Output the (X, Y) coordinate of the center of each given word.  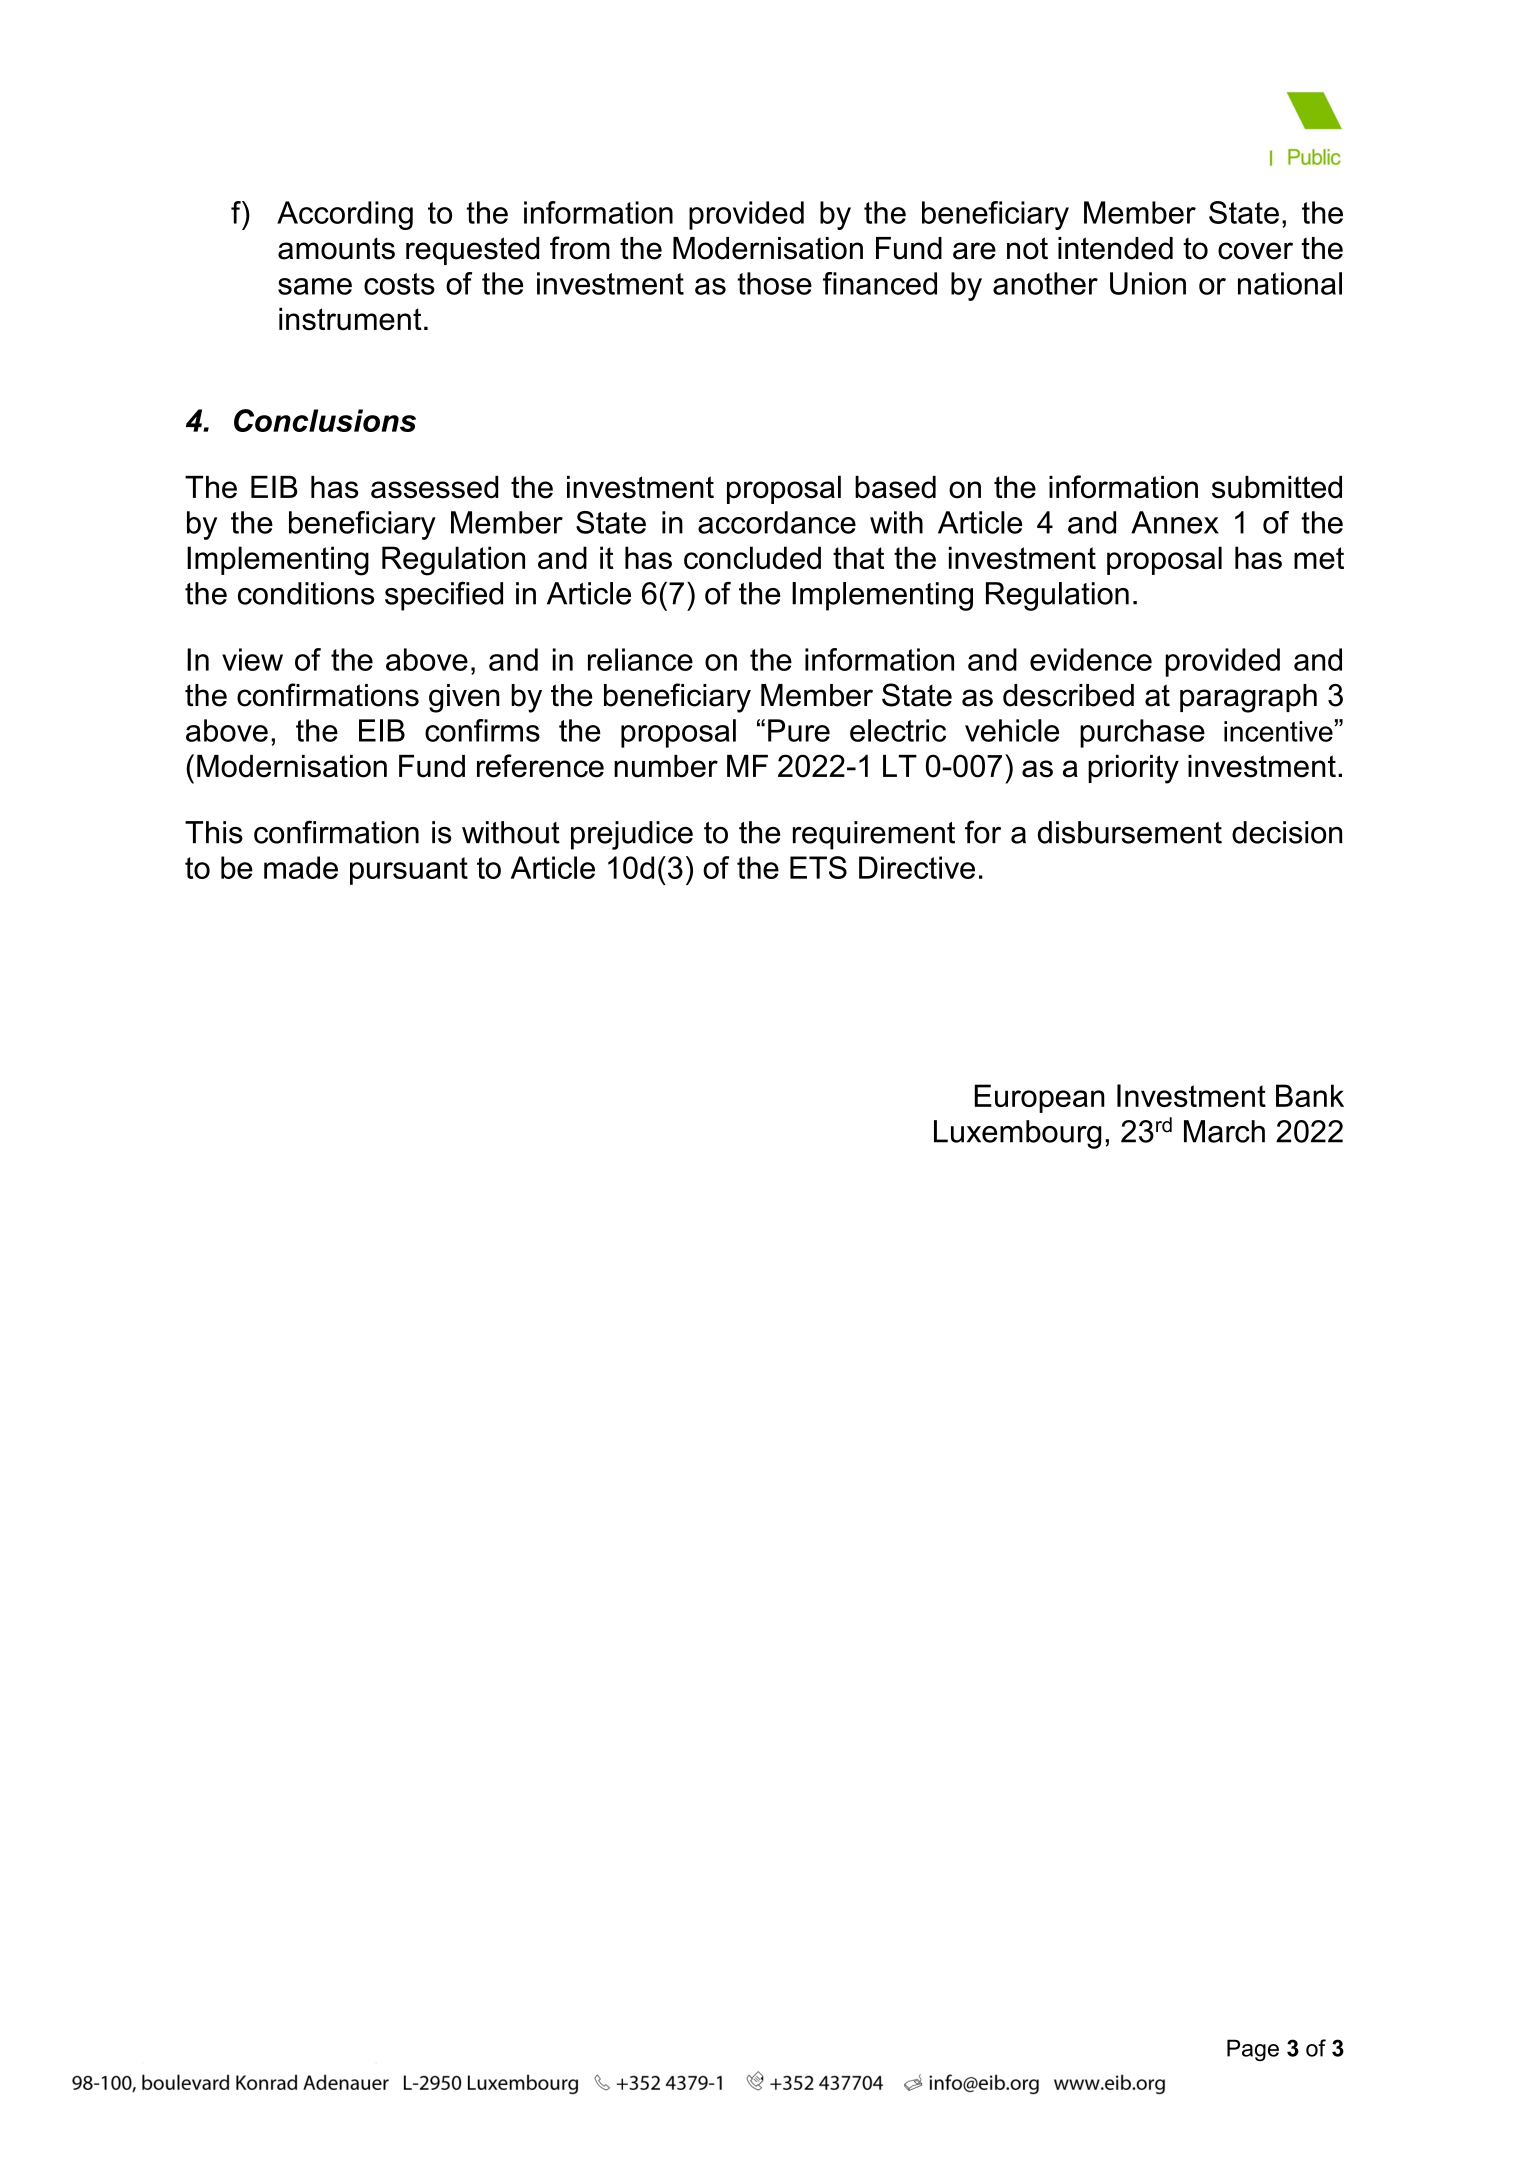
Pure (799, 730)
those (774, 283)
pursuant (409, 871)
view (252, 659)
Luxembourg (1017, 1134)
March (1224, 1131)
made (301, 867)
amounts (336, 249)
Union (1148, 283)
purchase (1142, 733)
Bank (1310, 1095)
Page (1253, 2050)
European (1040, 1098)
